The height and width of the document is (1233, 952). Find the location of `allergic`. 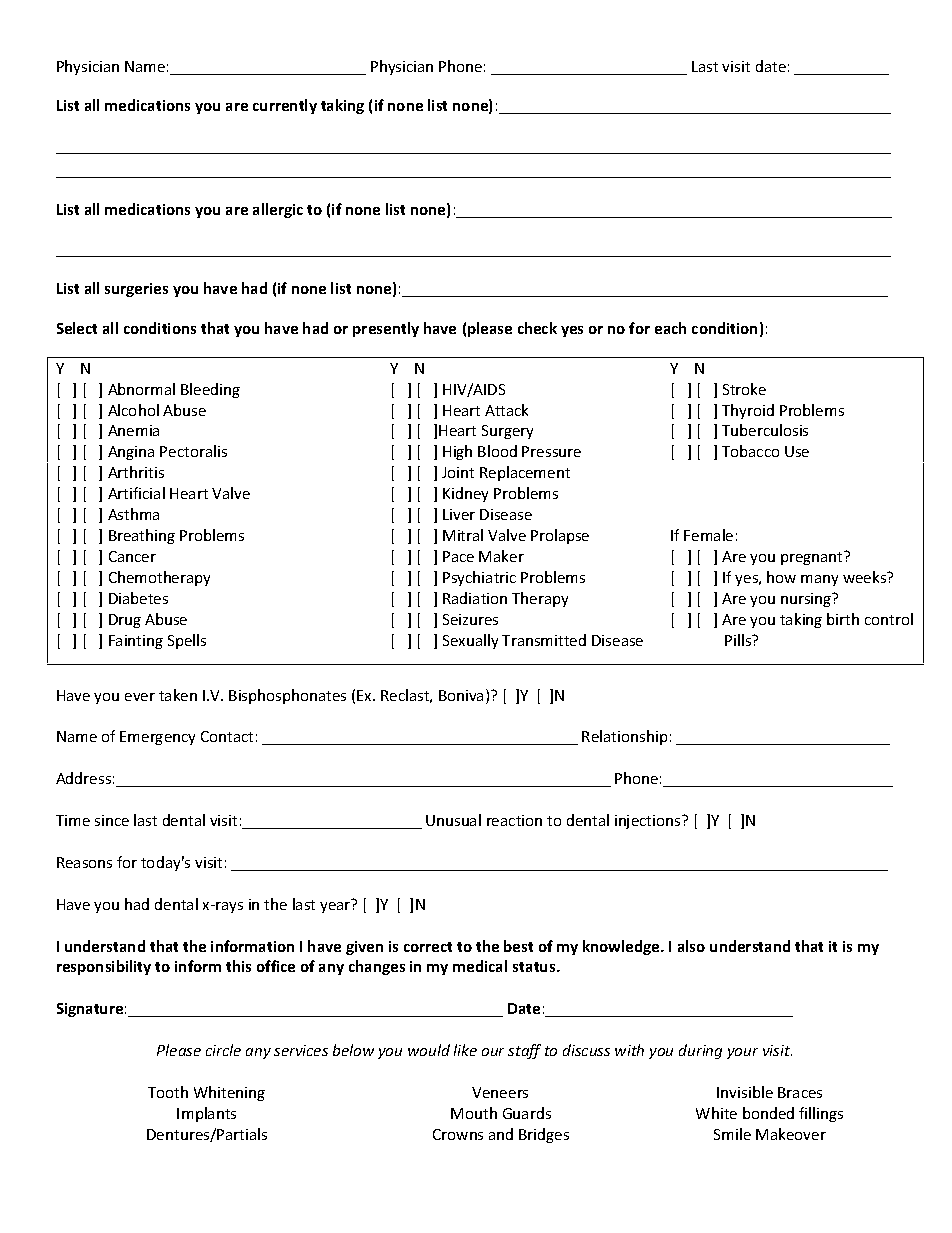

allergic is located at coordinates (278, 210).
